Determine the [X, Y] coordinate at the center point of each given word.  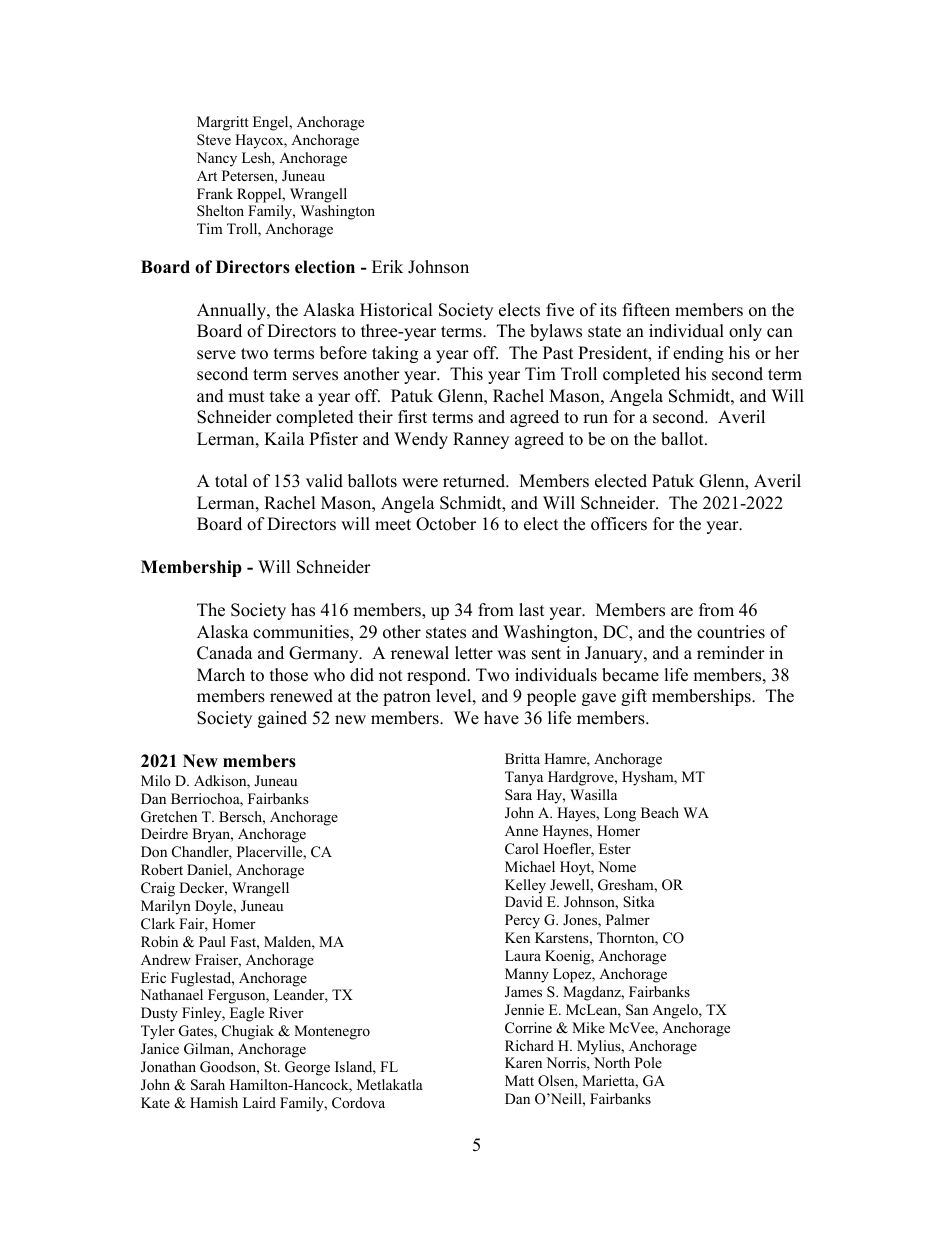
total [231, 481]
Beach [660, 812]
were [420, 483]
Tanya [524, 778]
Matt [519, 1080]
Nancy [216, 159]
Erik [387, 266]
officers [619, 524]
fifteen [646, 310]
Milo [156, 780]
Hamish [214, 1102]
